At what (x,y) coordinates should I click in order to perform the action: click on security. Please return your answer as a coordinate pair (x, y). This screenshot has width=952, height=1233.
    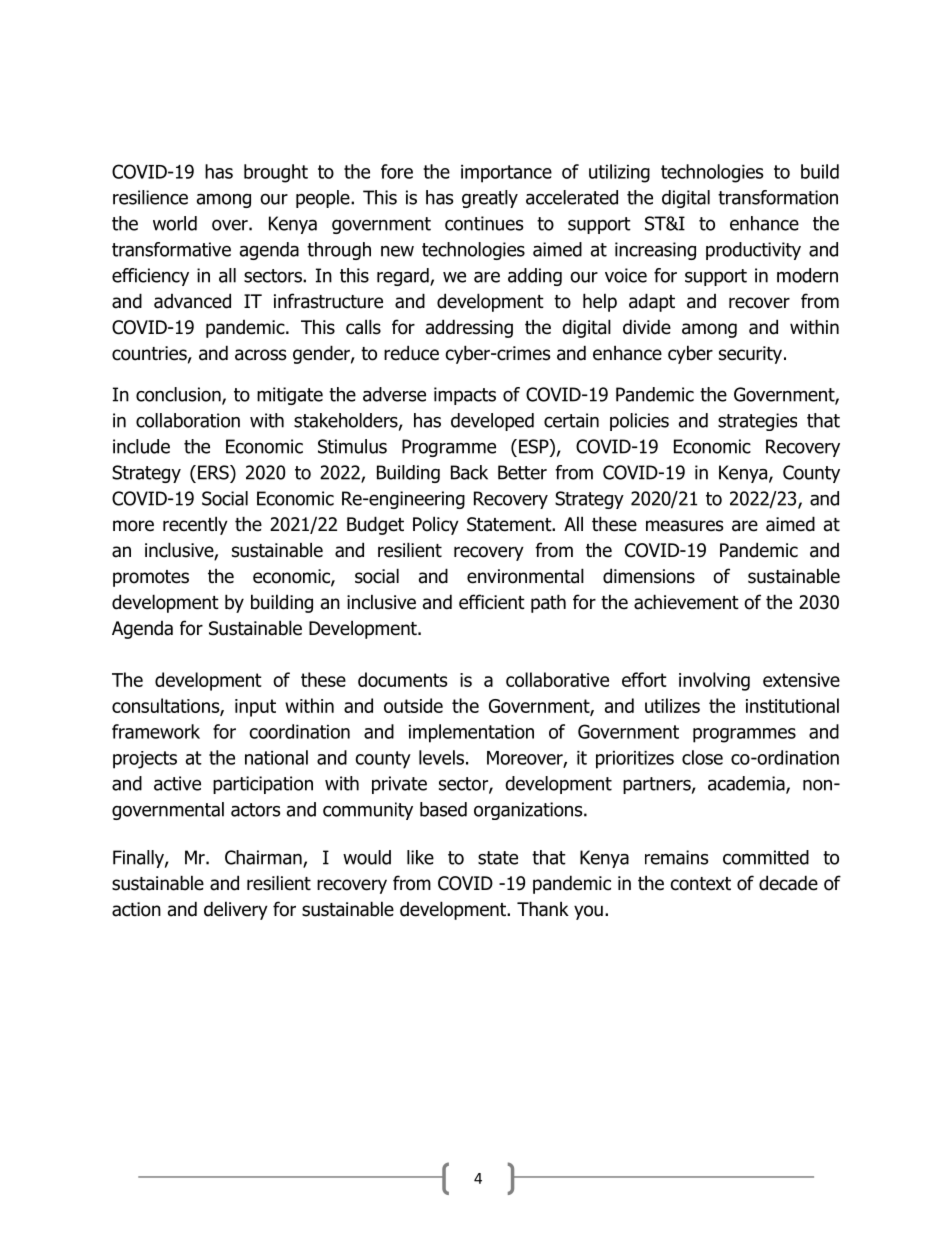
    Looking at the image, I should click on (752, 355).
